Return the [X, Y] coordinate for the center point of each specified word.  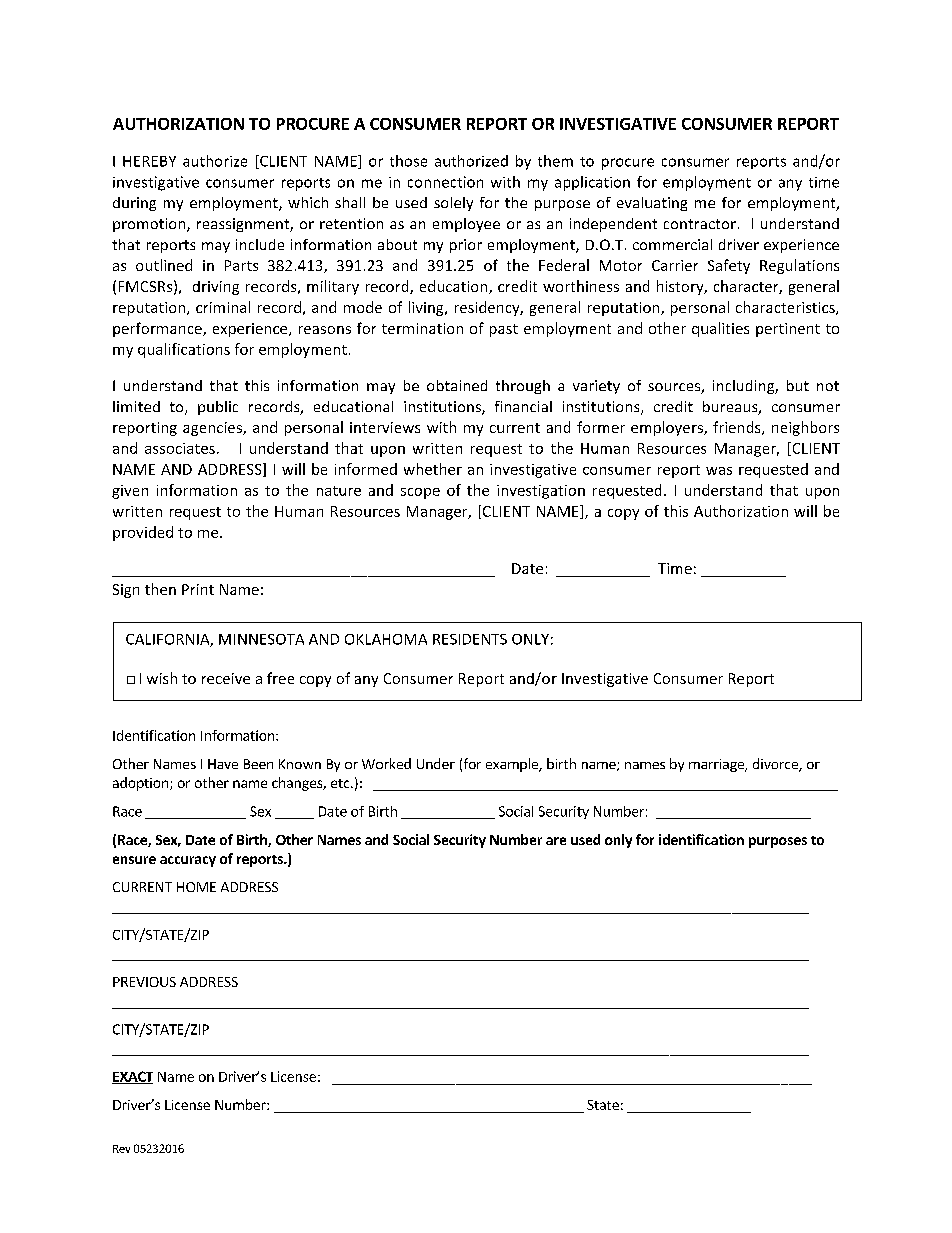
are [556, 841]
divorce [776, 765]
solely [453, 204]
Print [198, 589]
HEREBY [149, 161]
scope [420, 493]
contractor [700, 224]
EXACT [132, 1077]
